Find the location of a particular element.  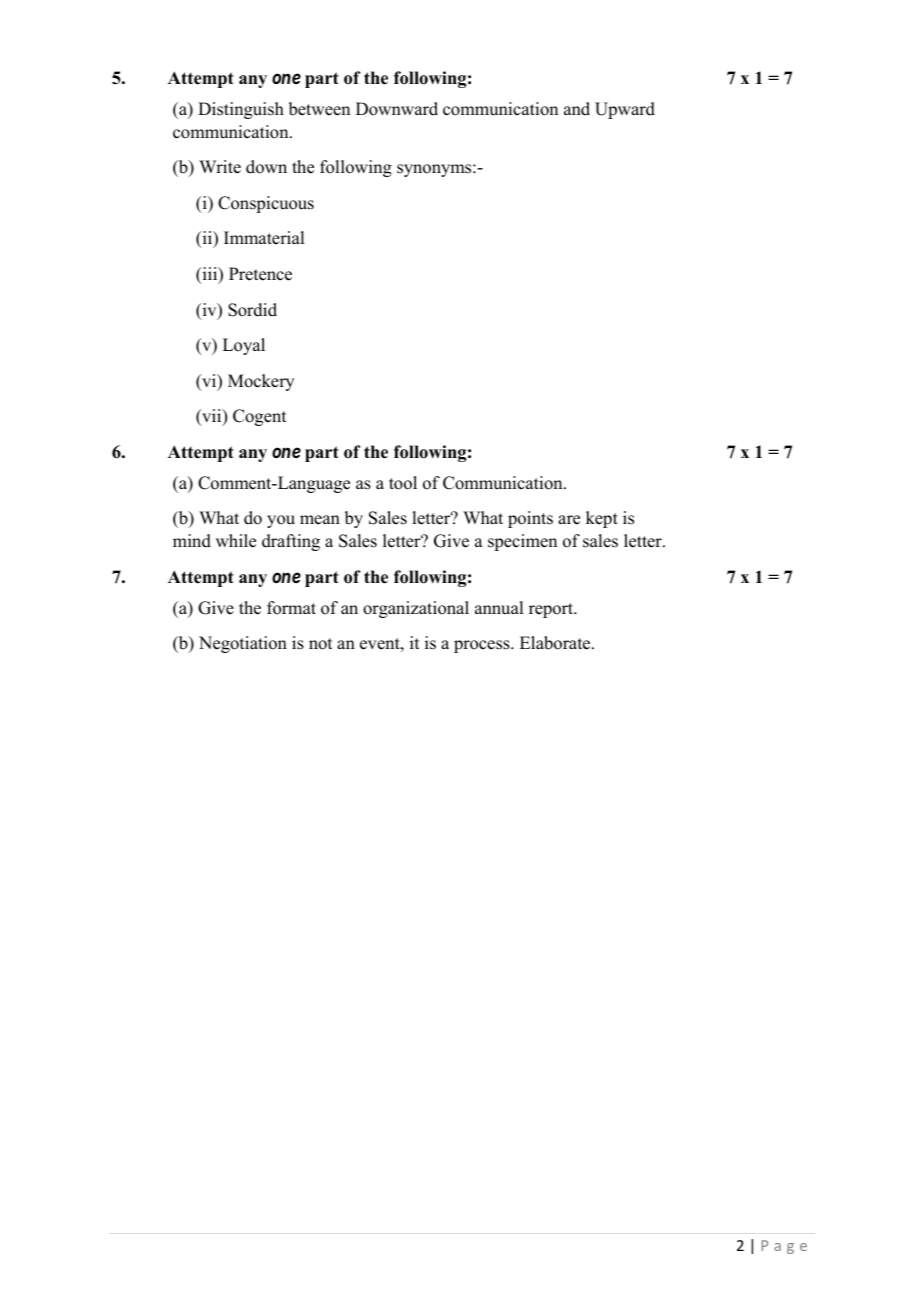

Mockery is located at coordinates (261, 382).
